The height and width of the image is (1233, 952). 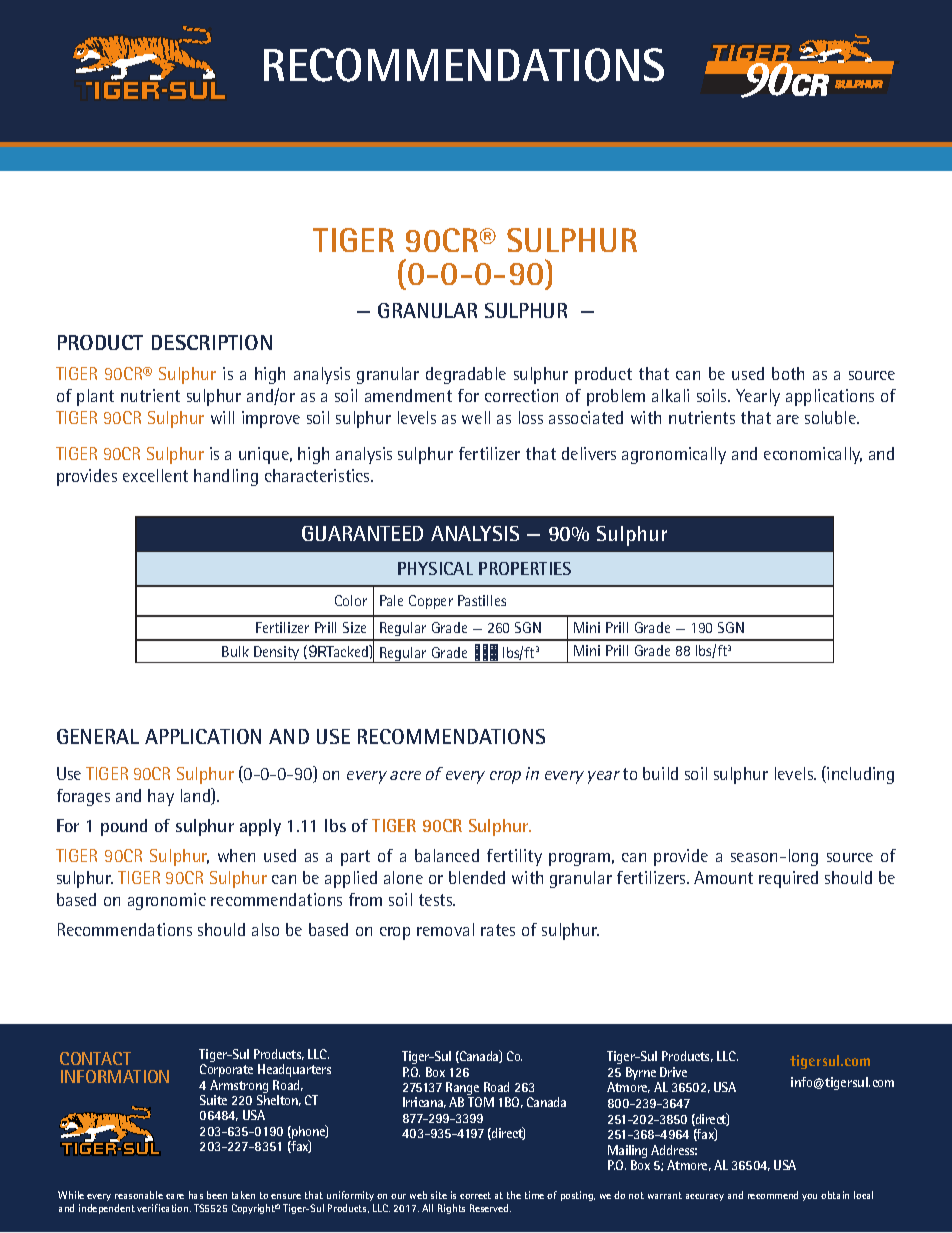 I want to click on you, so click(x=809, y=1197).
